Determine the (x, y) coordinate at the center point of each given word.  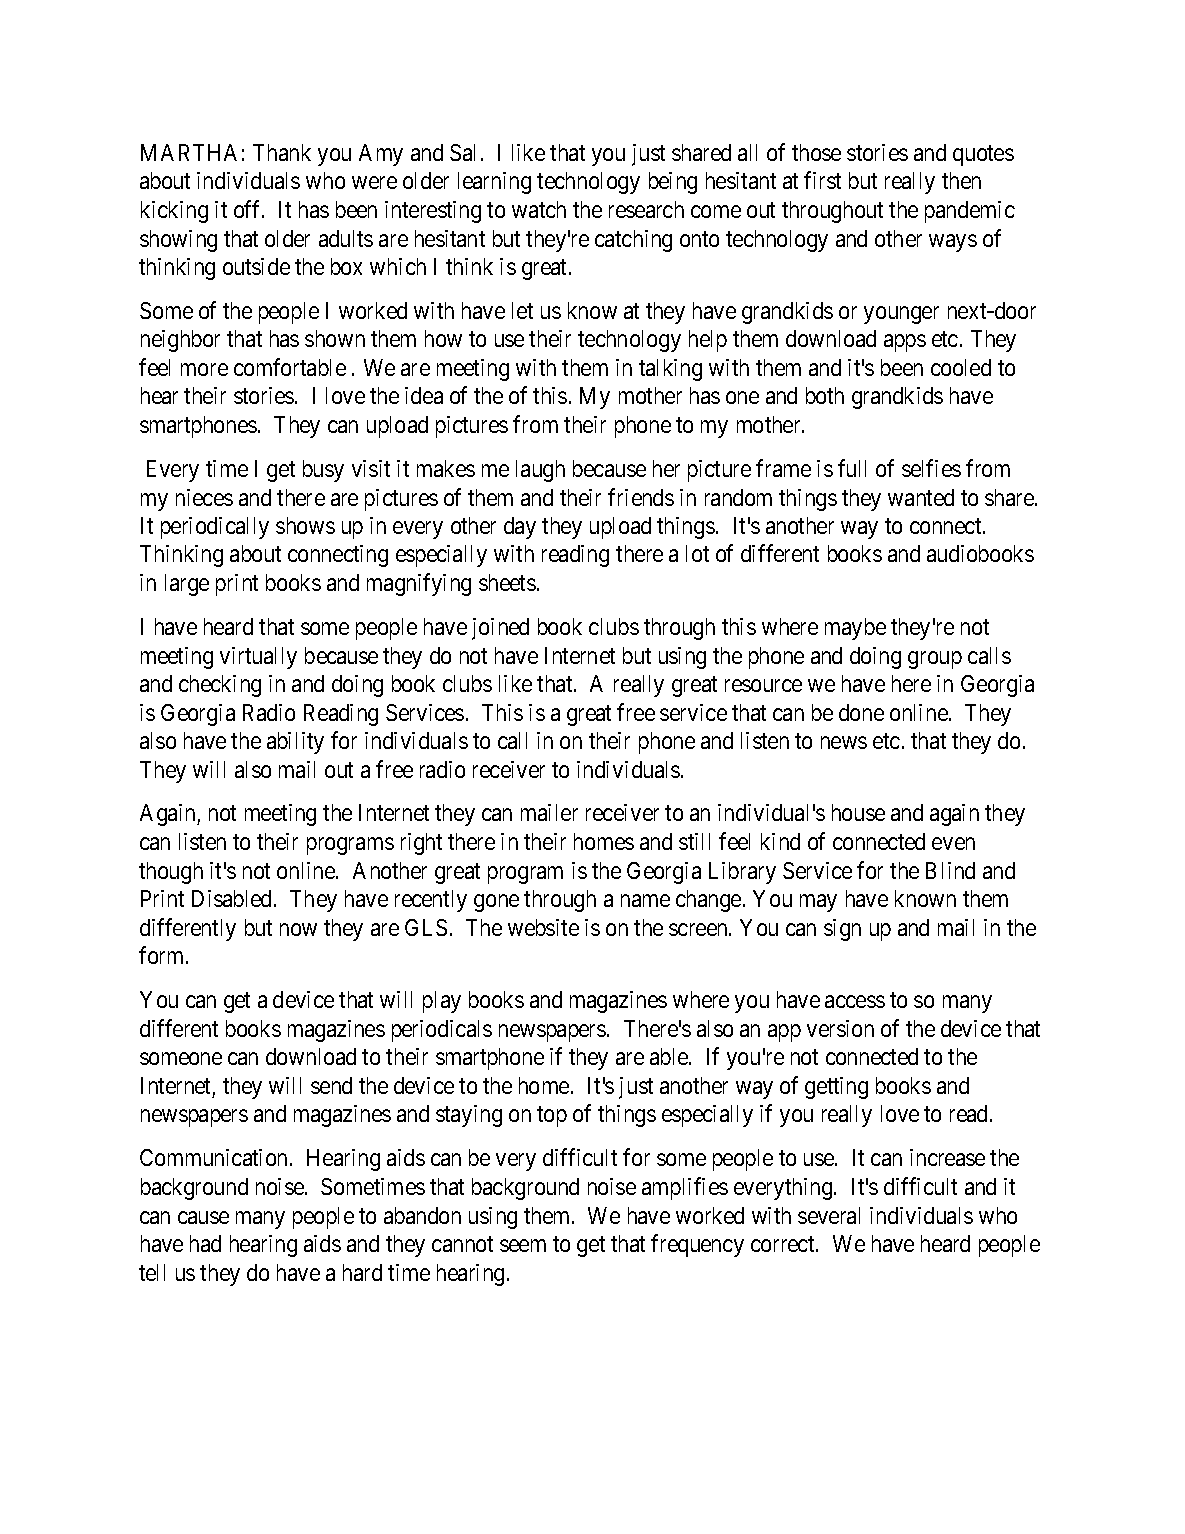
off (249, 209)
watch (539, 209)
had (205, 1243)
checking (220, 686)
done (861, 712)
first (822, 180)
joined (500, 629)
